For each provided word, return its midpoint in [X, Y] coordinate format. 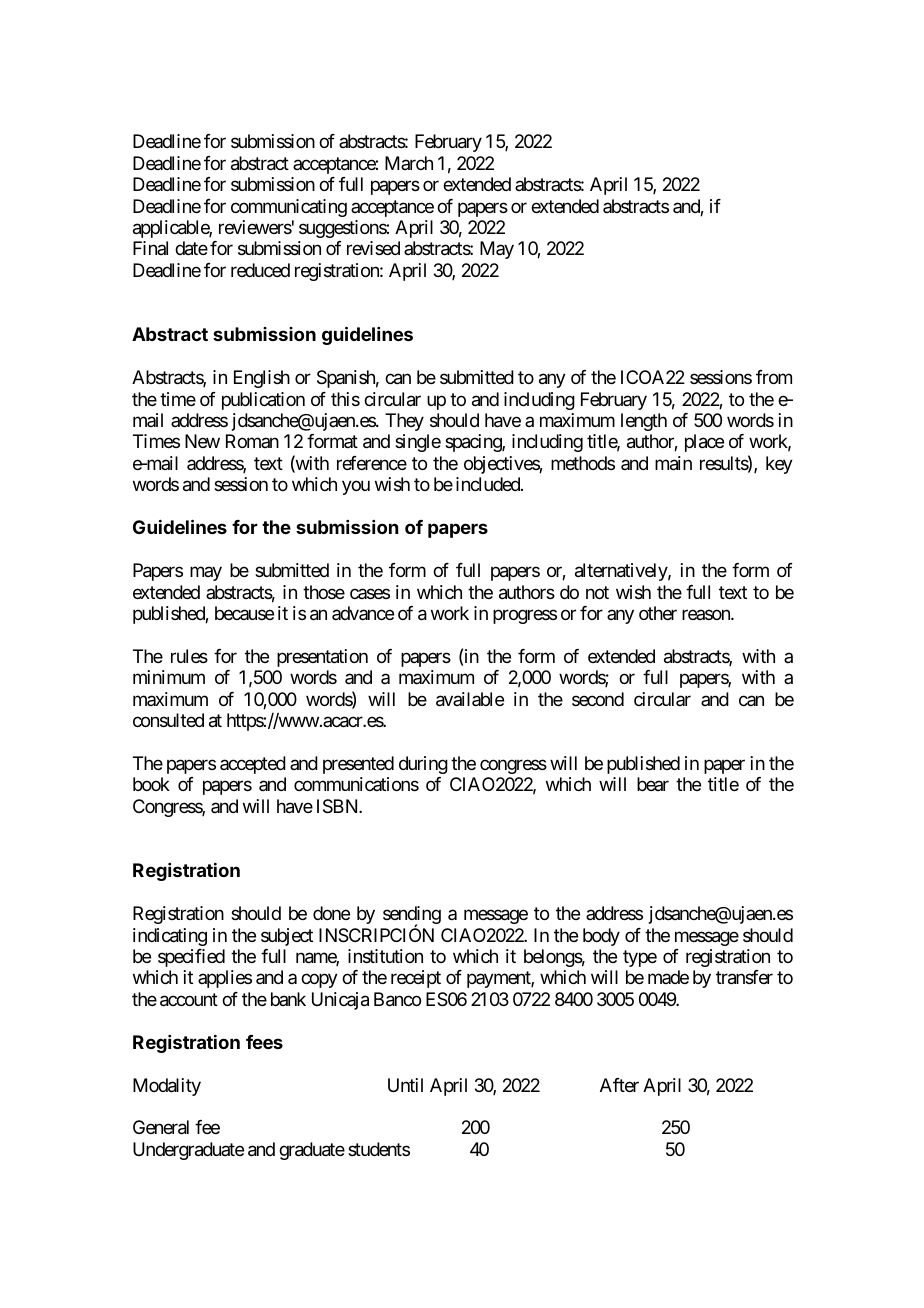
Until [405, 1085]
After [619, 1085]
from [774, 377]
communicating [289, 208]
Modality [167, 1087]
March [409, 163]
